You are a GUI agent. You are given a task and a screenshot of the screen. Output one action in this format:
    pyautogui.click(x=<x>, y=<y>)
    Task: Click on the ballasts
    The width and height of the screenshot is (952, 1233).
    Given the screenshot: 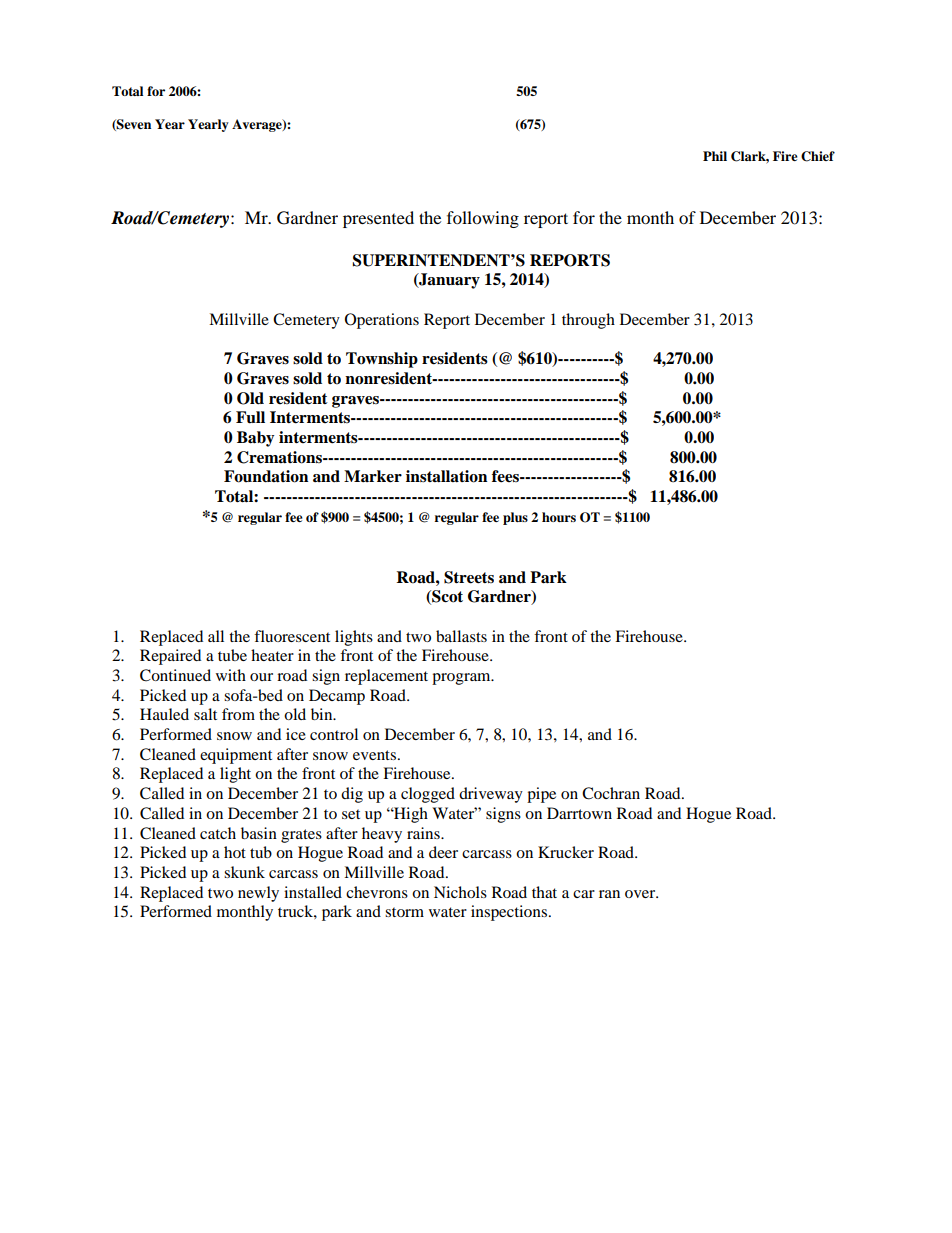 What is the action you would take?
    pyautogui.click(x=461, y=636)
